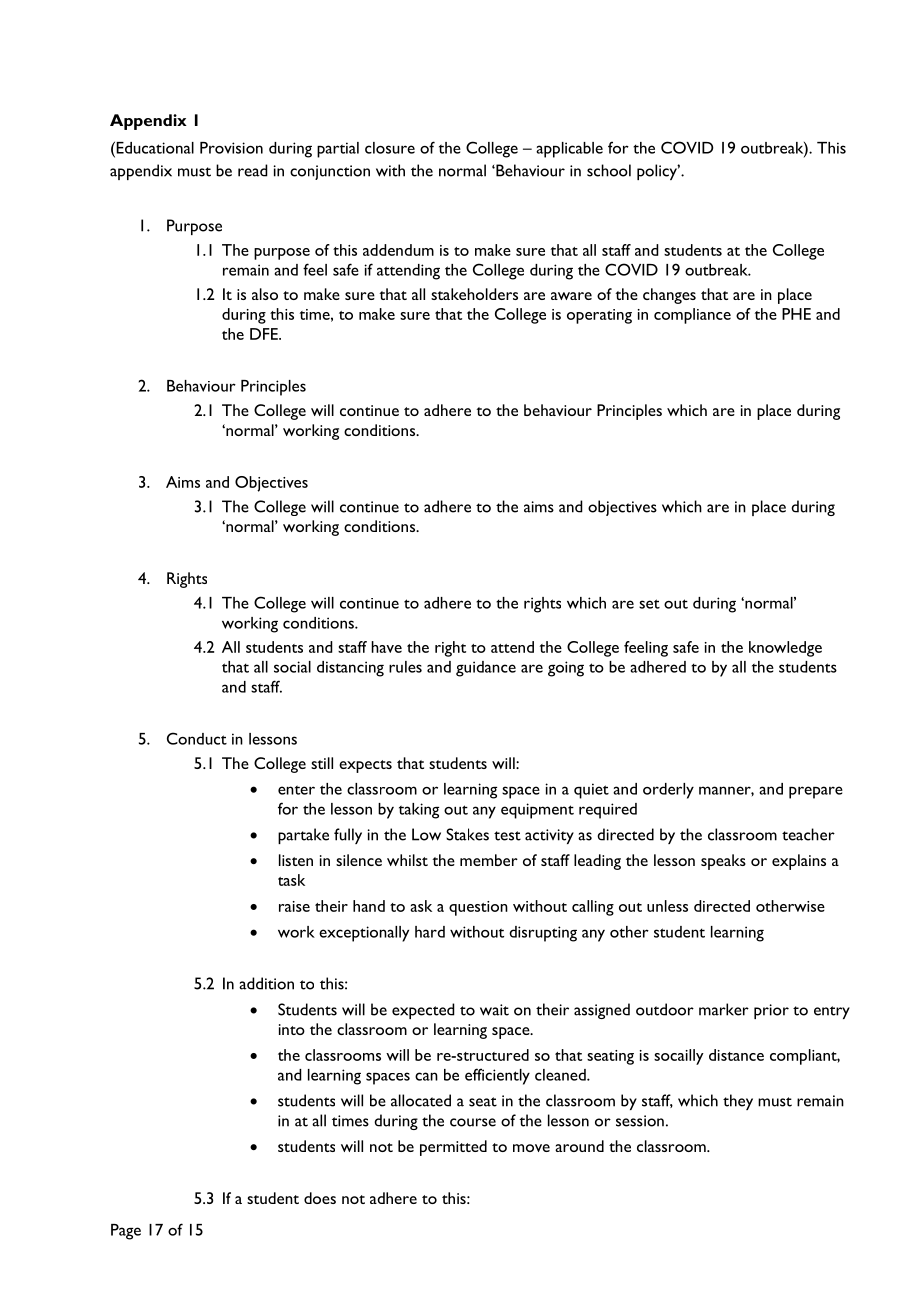 Image resolution: width=924 pixels, height=1308 pixels. What do you see at coordinates (478, 908) in the screenshot?
I see `question` at bounding box center [478, 908].
